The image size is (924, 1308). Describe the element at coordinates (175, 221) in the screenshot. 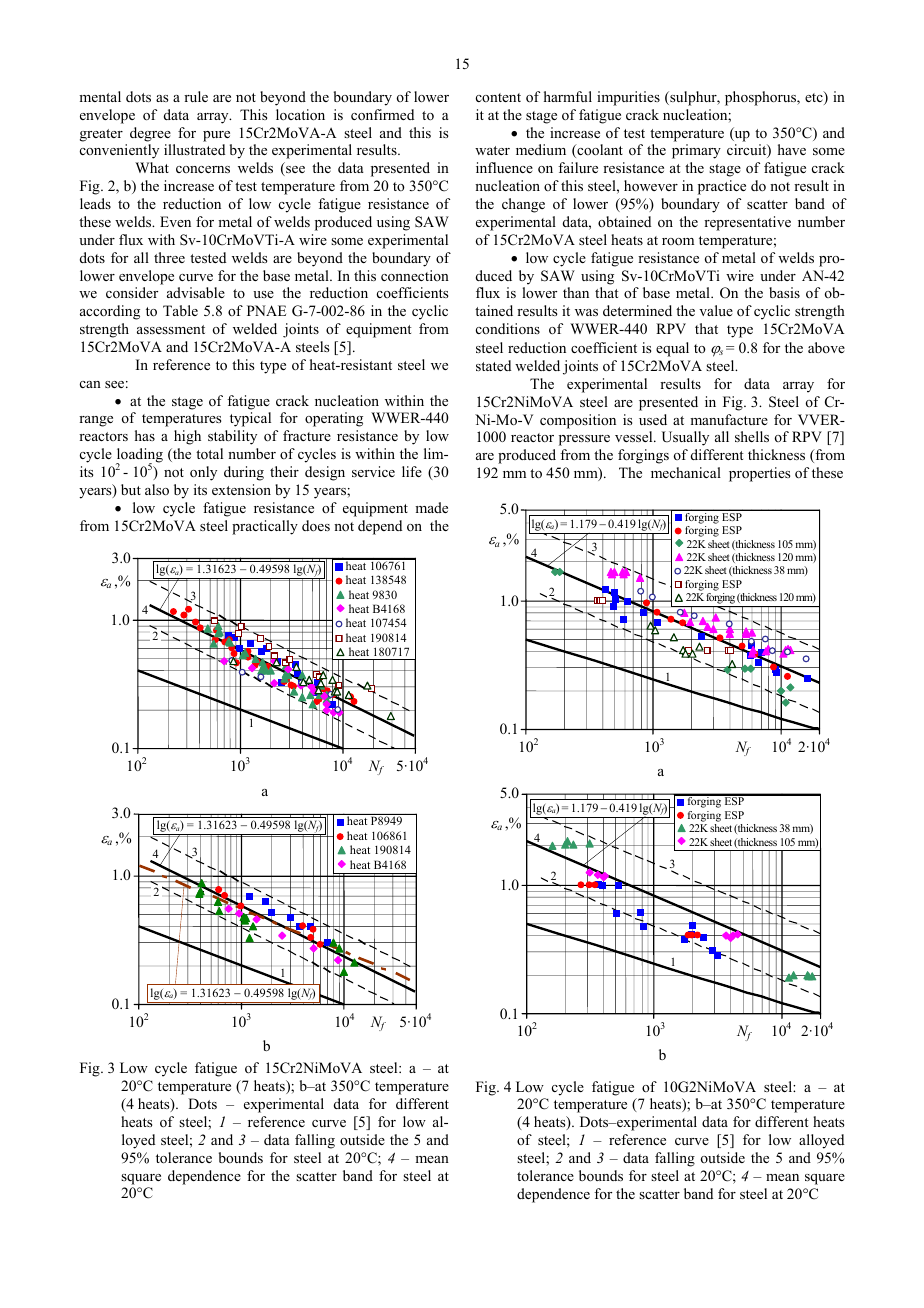

I see `Even` at that location.
